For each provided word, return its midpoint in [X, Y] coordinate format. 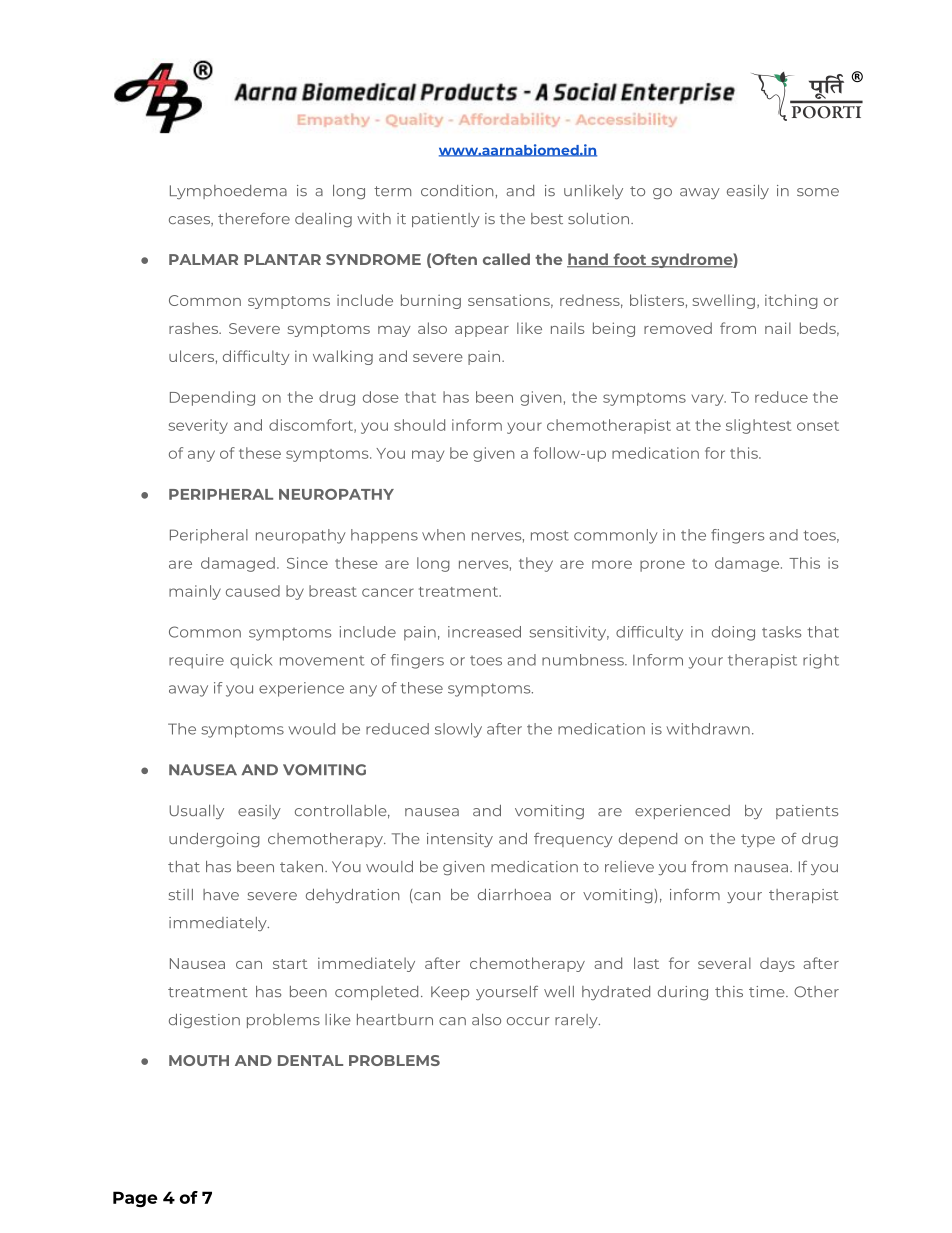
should [419, 425]
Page [135, 1199]
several [724, 963]
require [196, 661]
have [221, 894]
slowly [458, 730]
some [818, 192]
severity [198, 426]
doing [733, 633]
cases [190, 221]
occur [528, 1021]
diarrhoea [514, 894]
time [768, 991]
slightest [758, 426]
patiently [446, 220]
